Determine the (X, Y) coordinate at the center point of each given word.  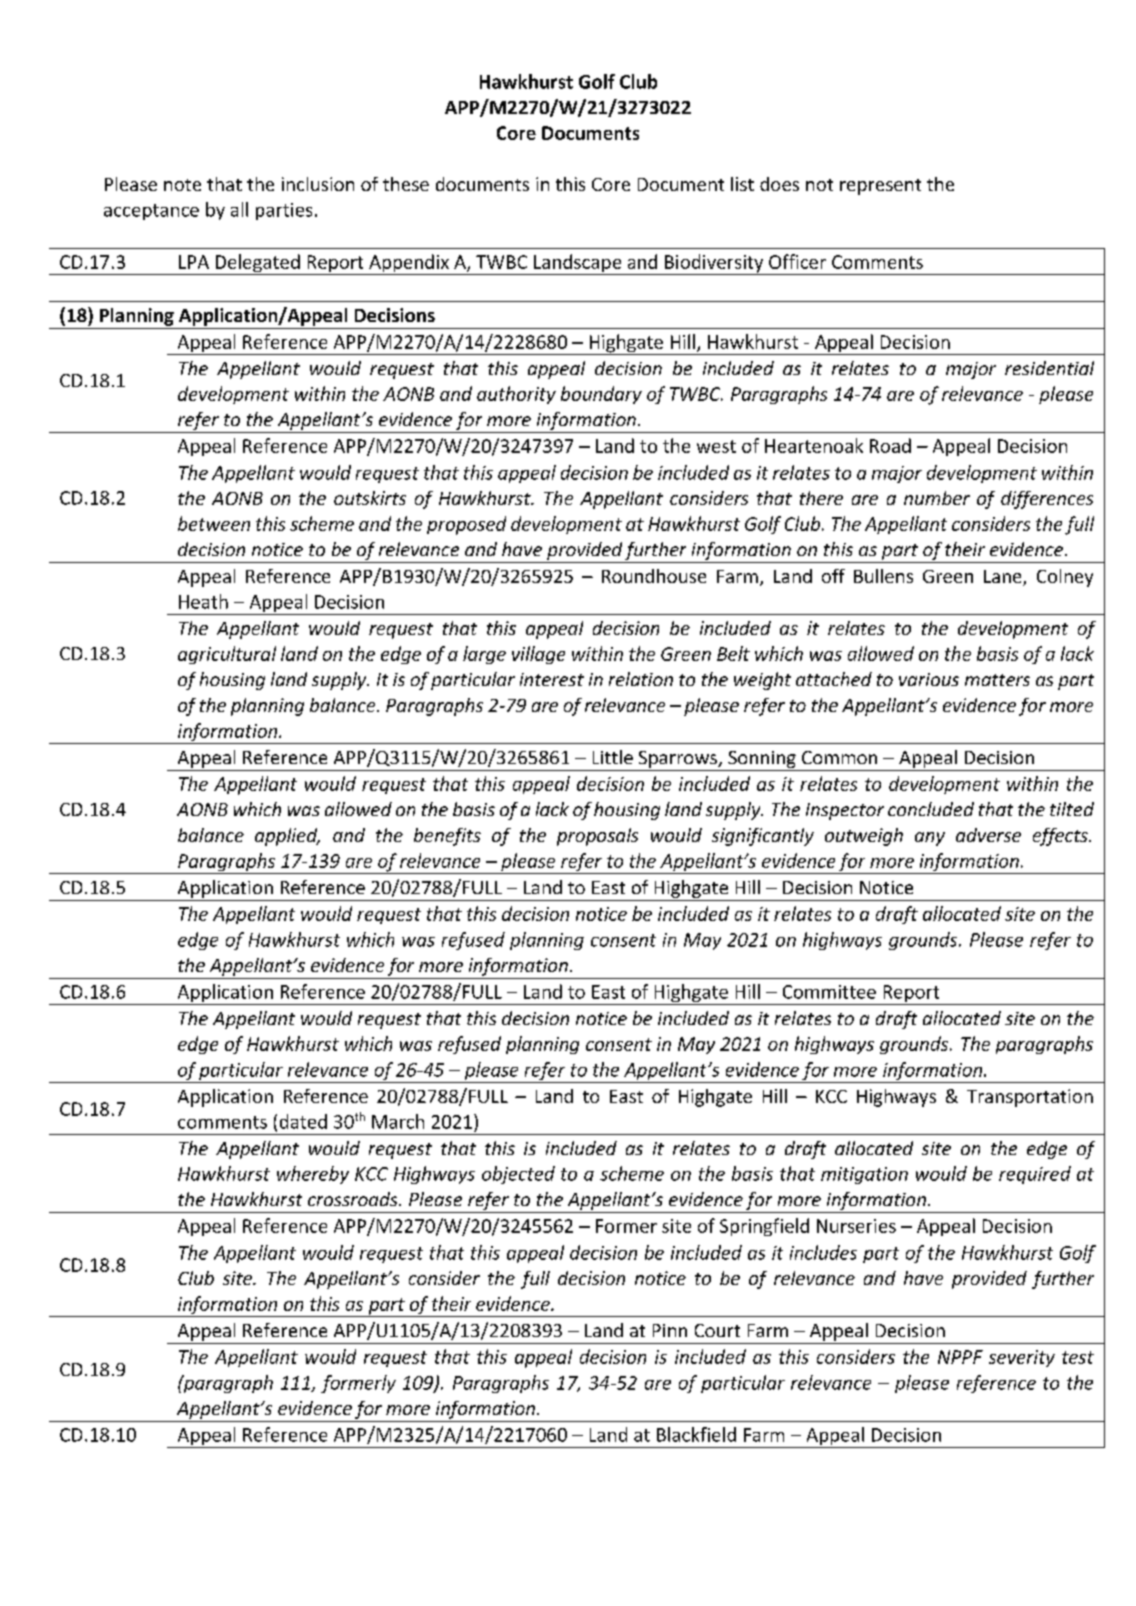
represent (880, 187)
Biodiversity (714, 264)
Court (717, 1330)
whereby (313, 1175)
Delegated (257, 264)
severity (1022, 1358)
